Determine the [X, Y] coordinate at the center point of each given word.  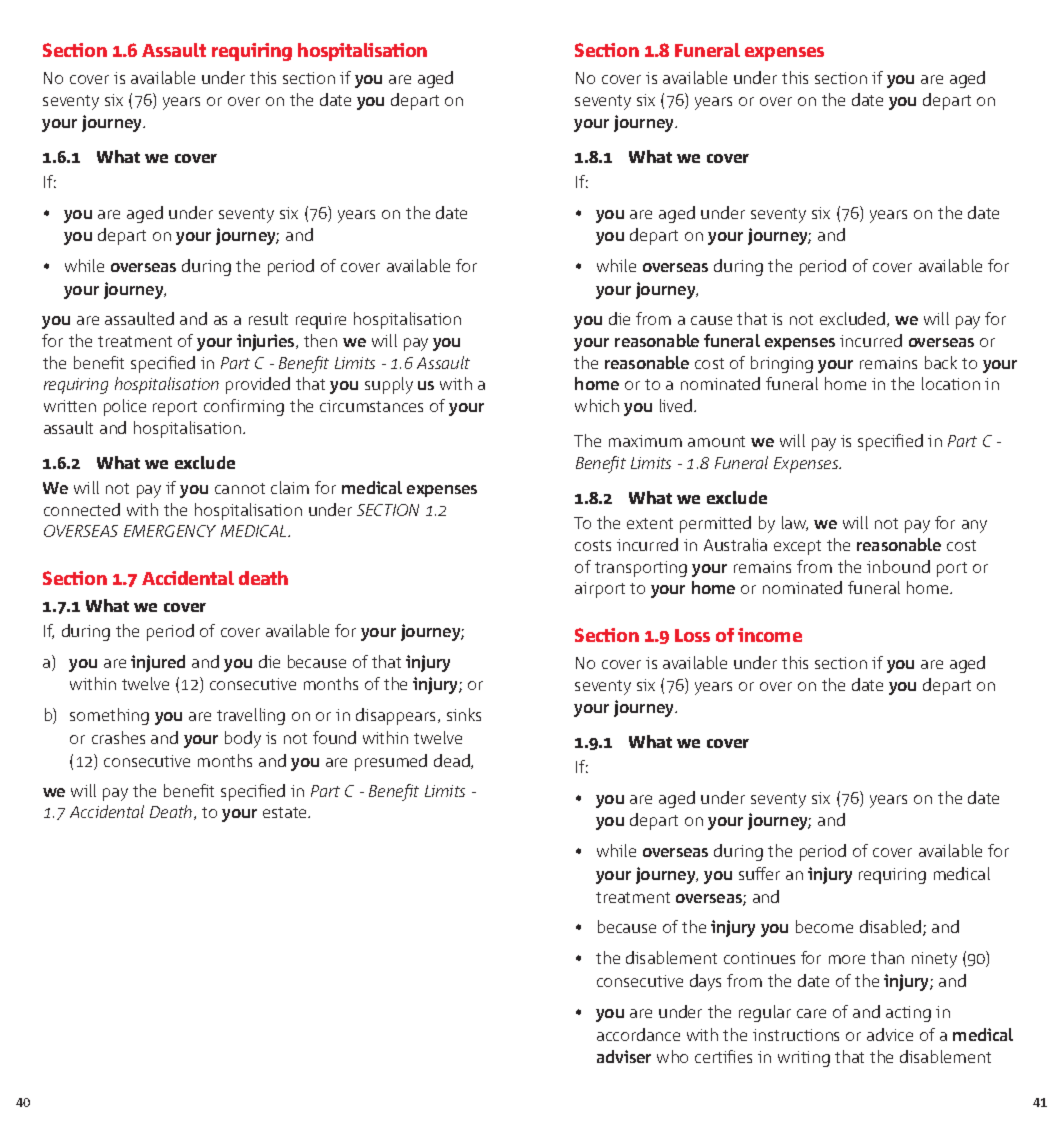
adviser [624, 1056]
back [941, 362]
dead [453, 761]
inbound [898, 566]
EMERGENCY [170, 531]
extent [650, 523]
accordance [638, 1034]
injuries [267, 342]
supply [389, 385]
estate [286, 812]
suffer [759, 873]
